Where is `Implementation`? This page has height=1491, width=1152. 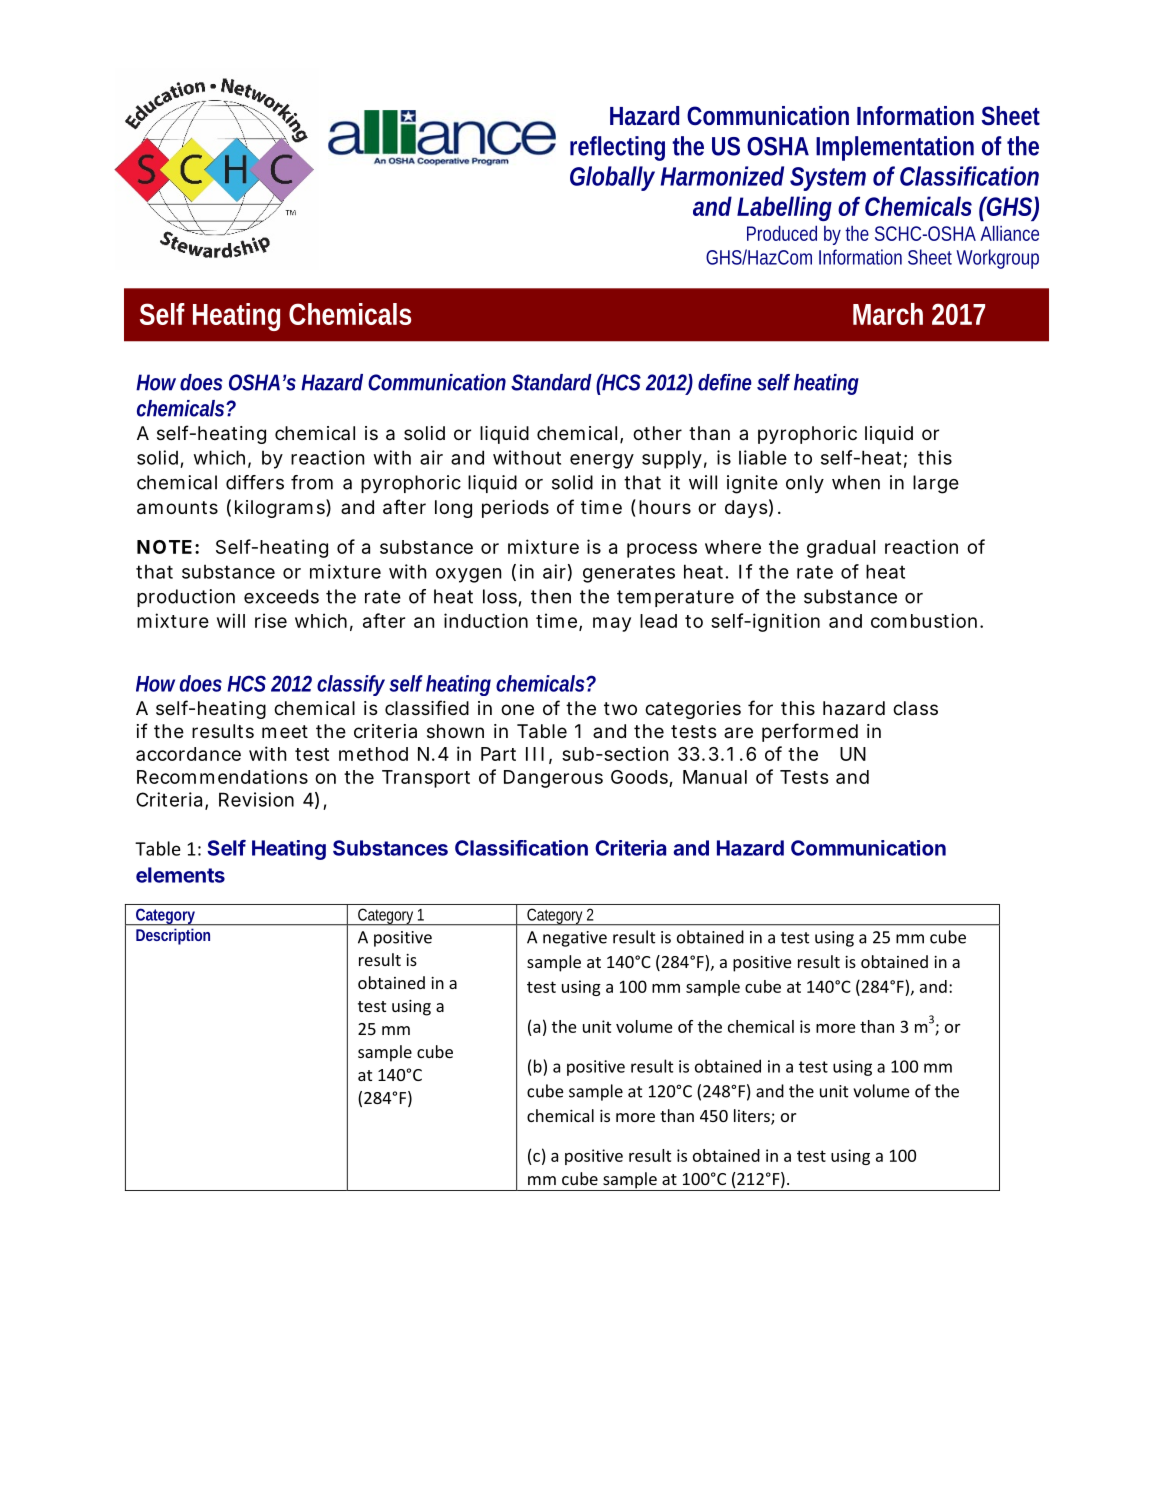
Implementation is located at coordinates (895, 148).
